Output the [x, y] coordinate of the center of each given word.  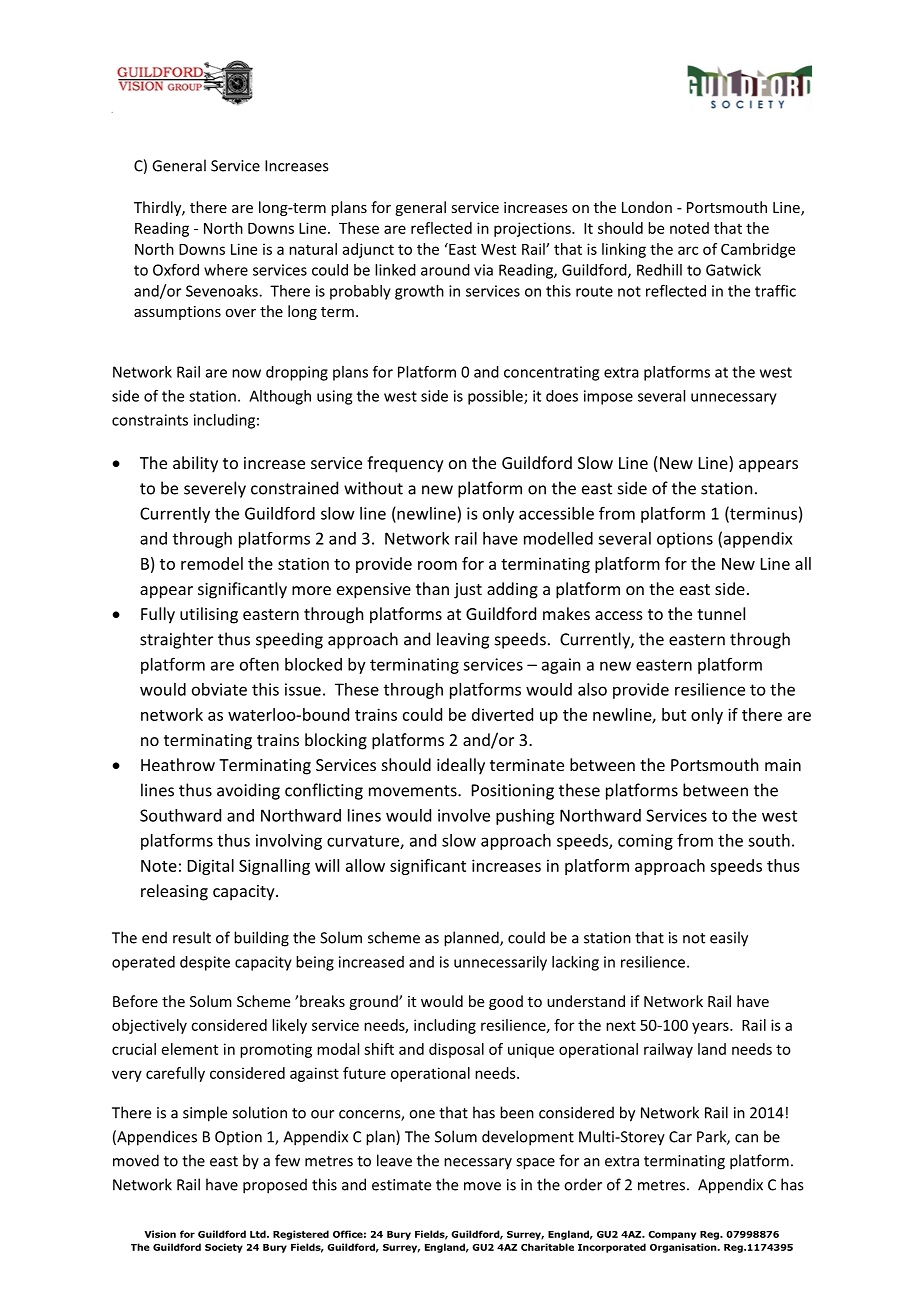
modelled [558, 538]
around [445, 270]
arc [688, 250]
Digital [211, 867]
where [226, 270]
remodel [212, 563]
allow [365, 865]
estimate [401, 1185]
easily [729, 939]
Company [672, 1235]
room [437, 565]
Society [224, 1248]
